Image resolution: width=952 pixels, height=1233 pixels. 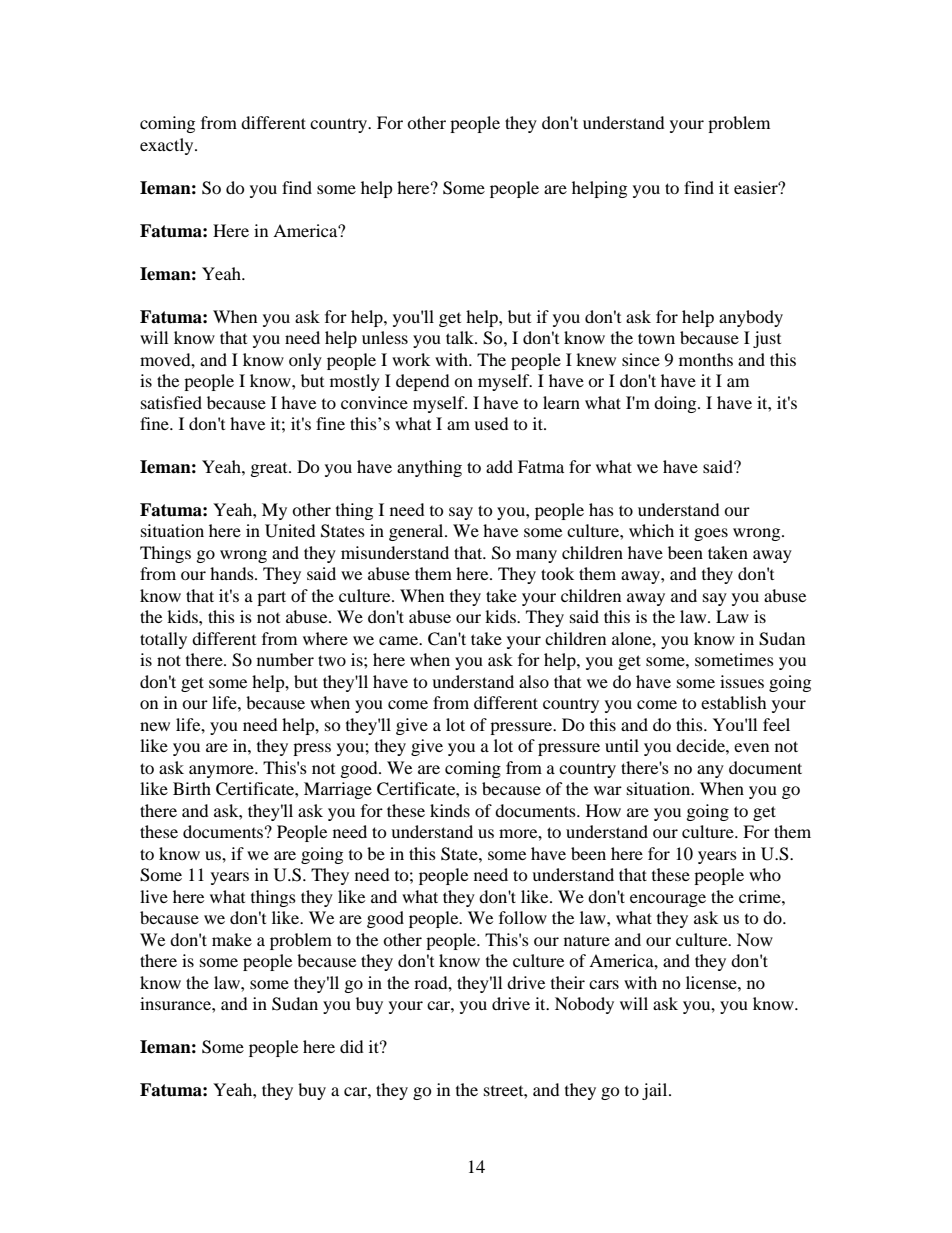 I want to click on anybody, so click(x=751, y=318).
